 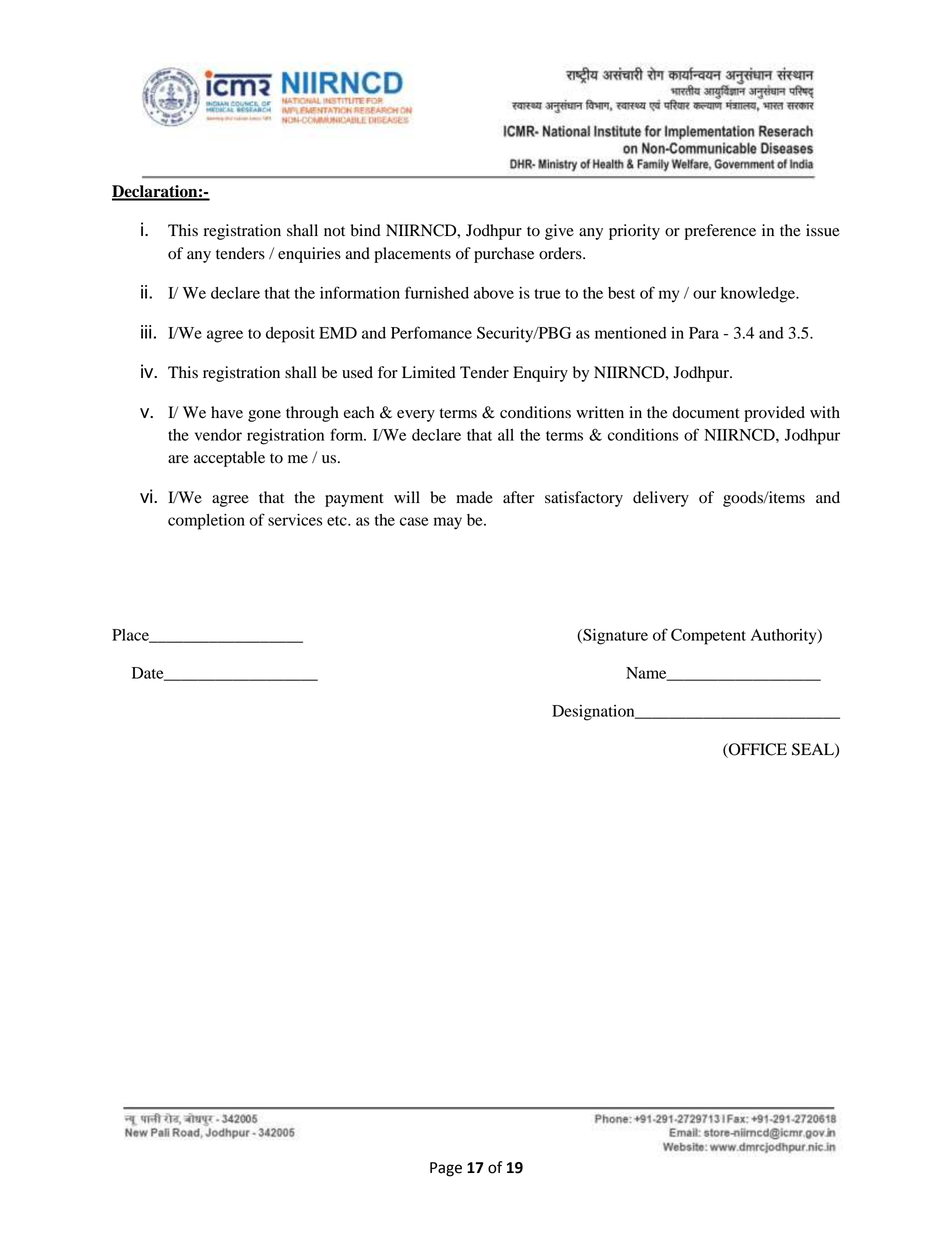 What do you see at coordinates (309, 255) in the screenshot?
I see `enquiries` at bounding box center [309, 255].
